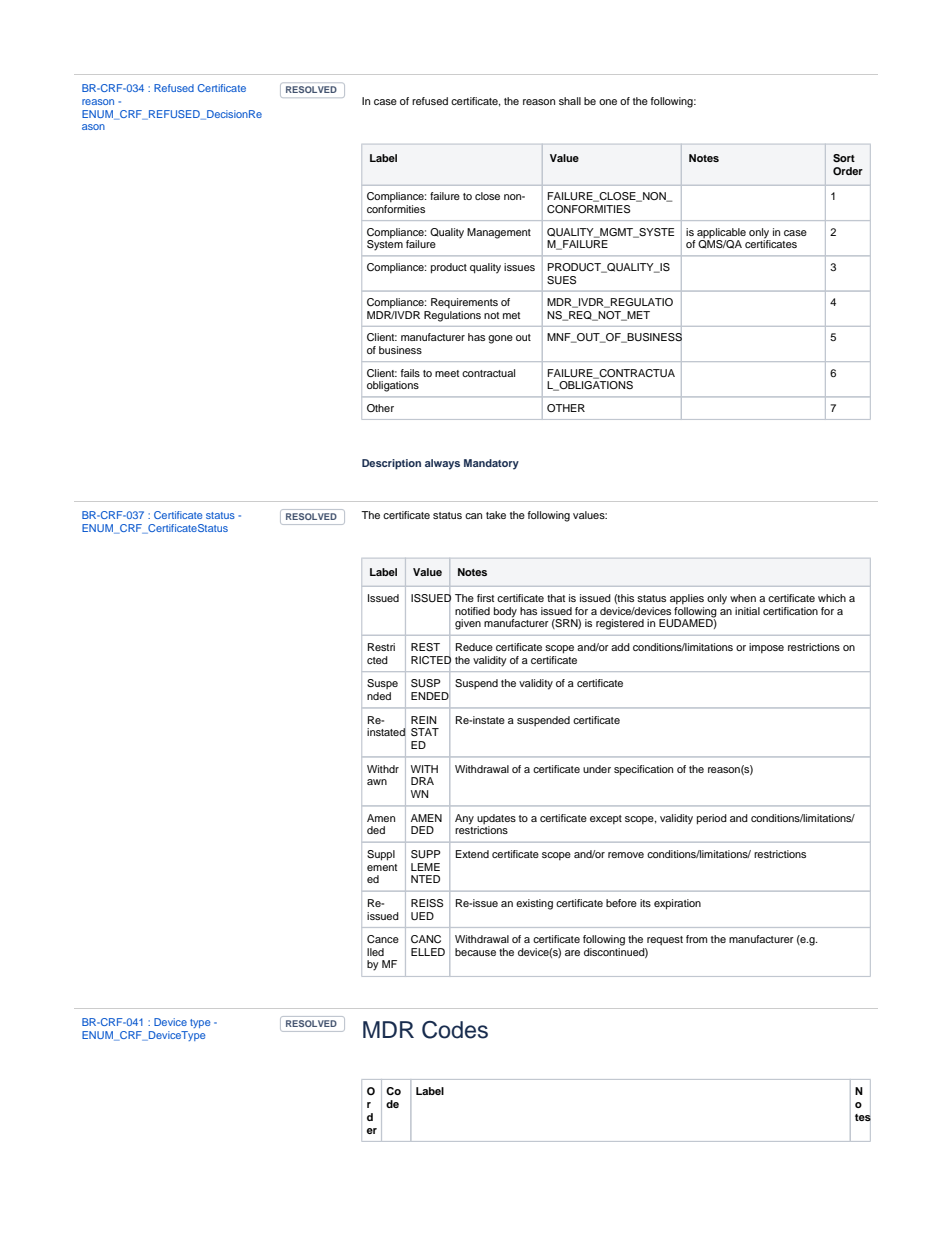 The image size is (952, 1233). What do you see at coordinates (455, 1030) in the screenshot?
I see `Codes` at bounding box center [455, 1030].
